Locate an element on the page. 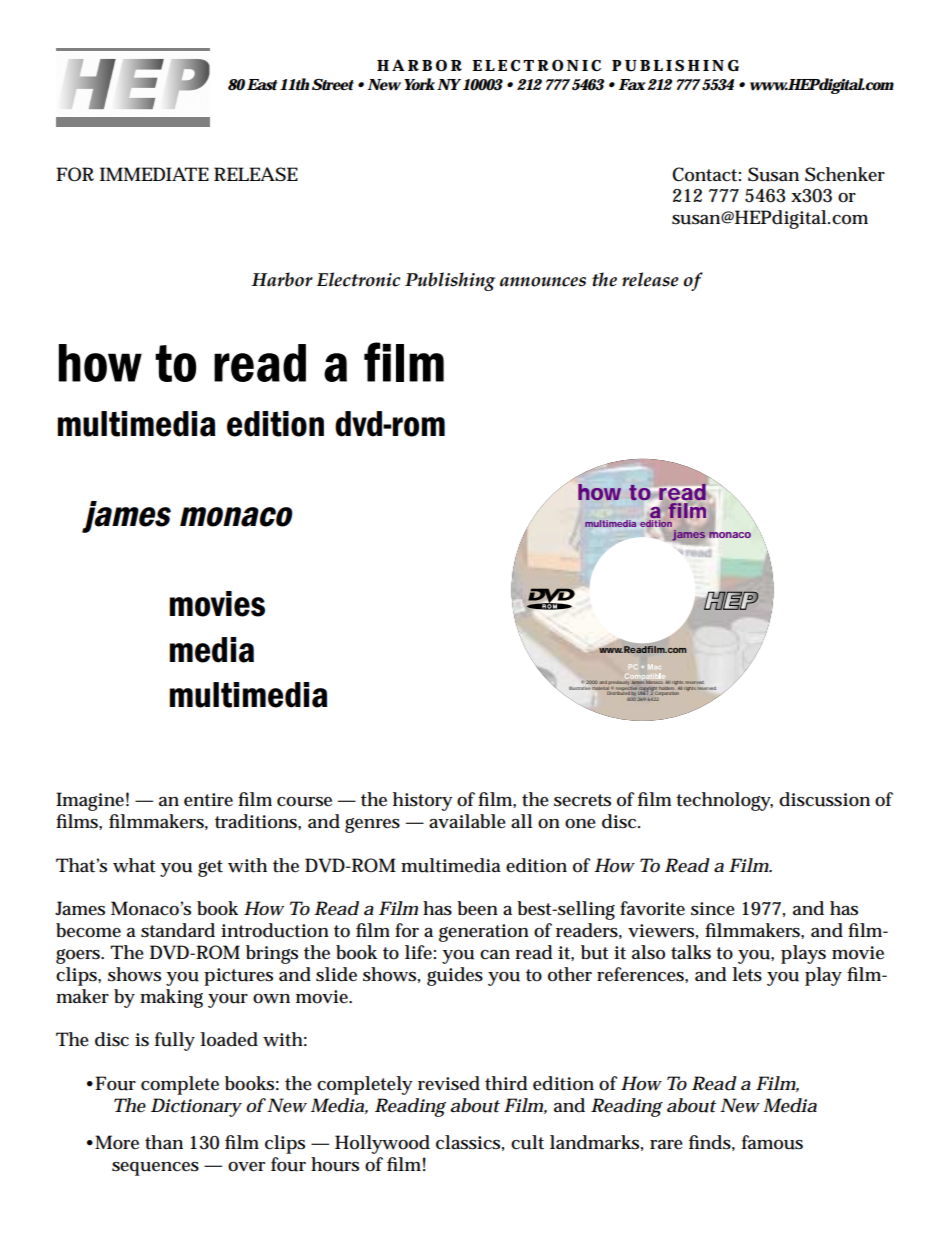 This page has width=952, height=1233. Fax is located at coordinates (632, 84).
